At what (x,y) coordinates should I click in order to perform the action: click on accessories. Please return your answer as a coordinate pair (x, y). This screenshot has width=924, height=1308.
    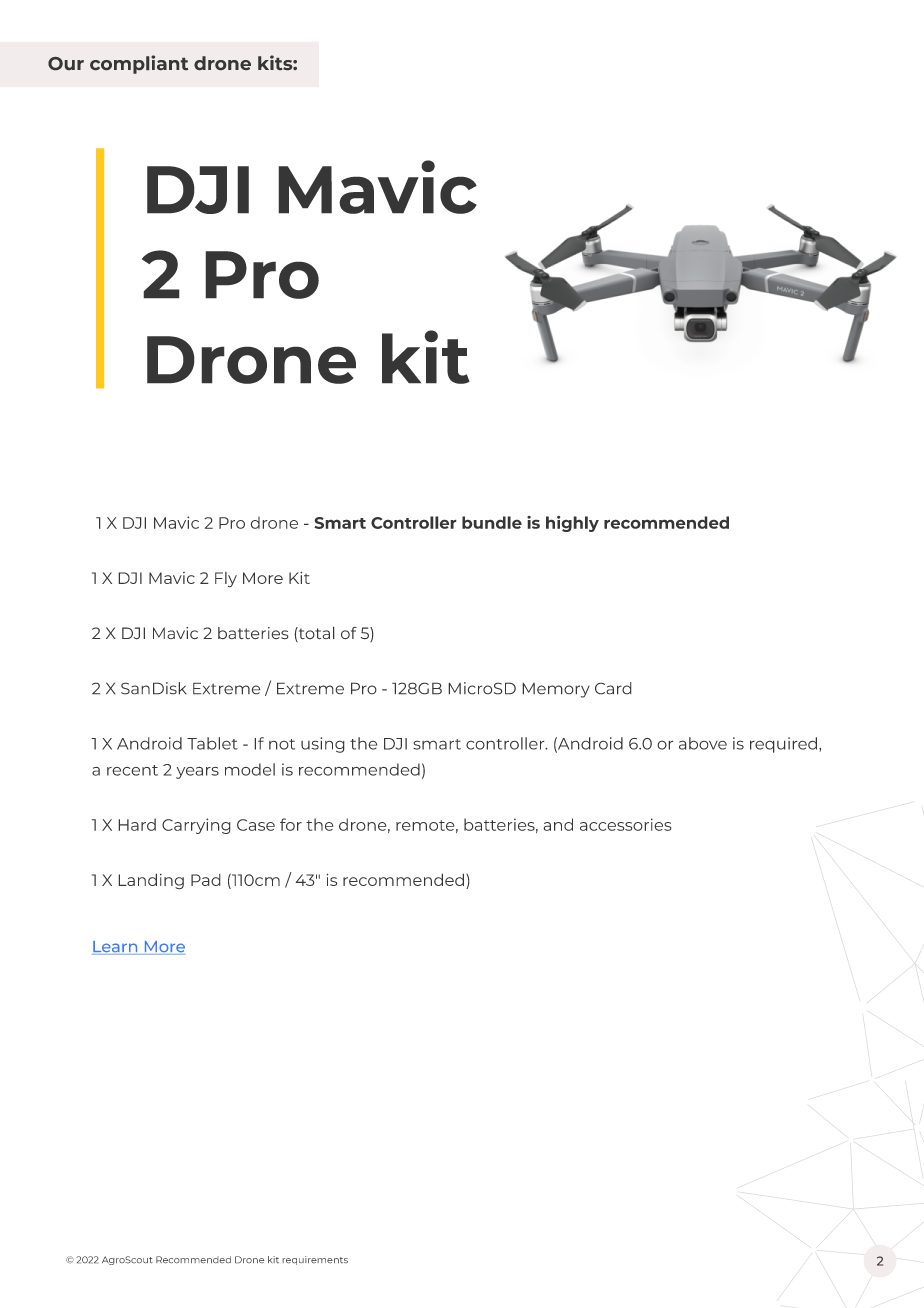
    Looking at the image, I should click on (626, 824).
